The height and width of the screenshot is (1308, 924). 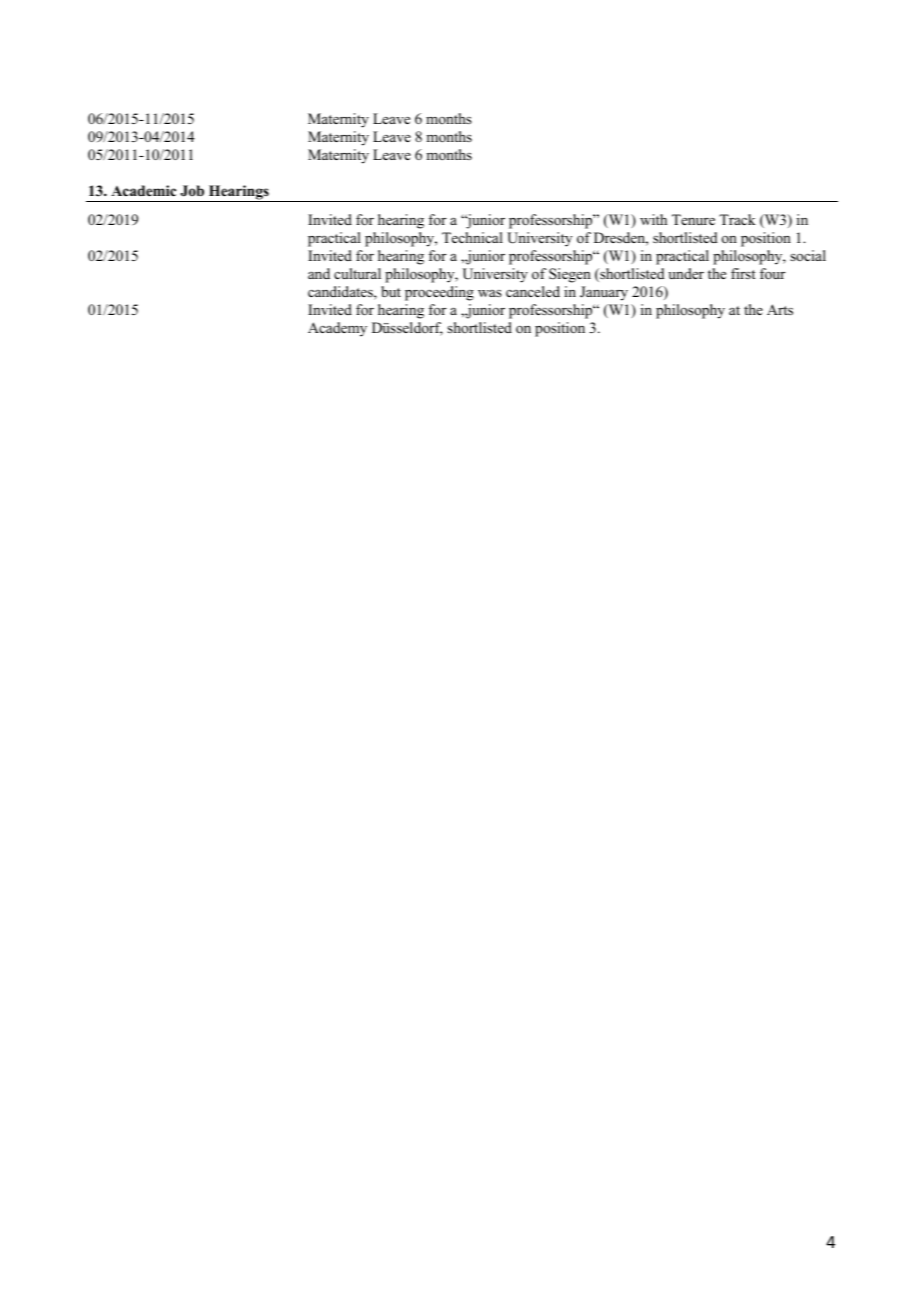 I want to click on but, so click(x=391, y=291).
